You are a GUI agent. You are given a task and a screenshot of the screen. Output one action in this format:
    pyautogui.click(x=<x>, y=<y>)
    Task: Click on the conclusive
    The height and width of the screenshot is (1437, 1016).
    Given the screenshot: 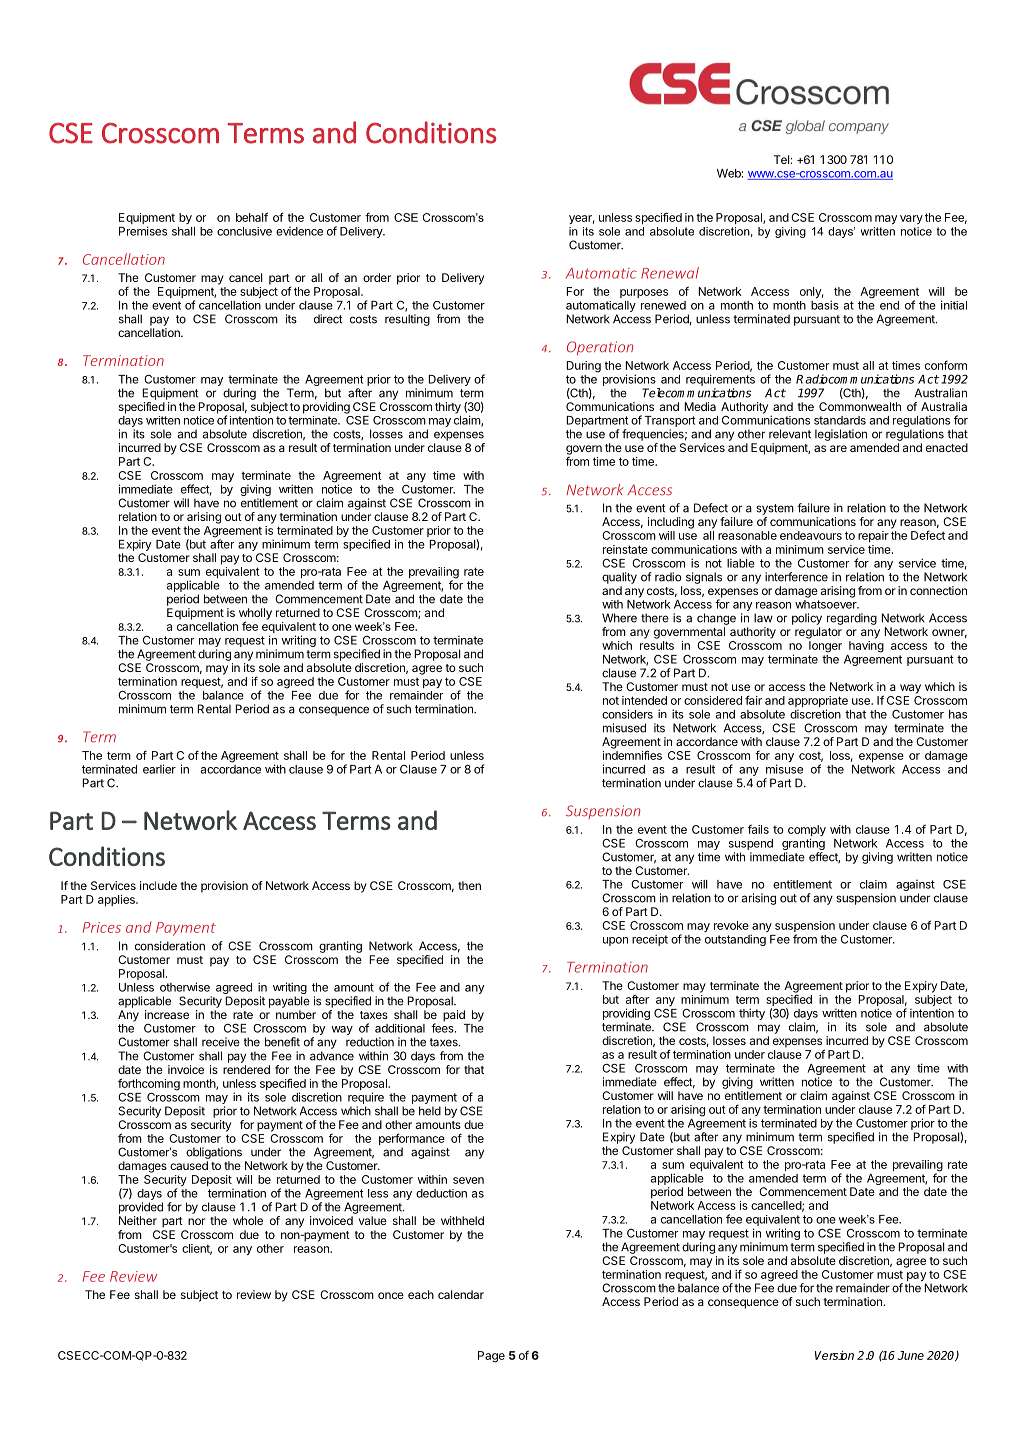 What is the action you would take?
    pyautogui.click(x=244, y=231)
